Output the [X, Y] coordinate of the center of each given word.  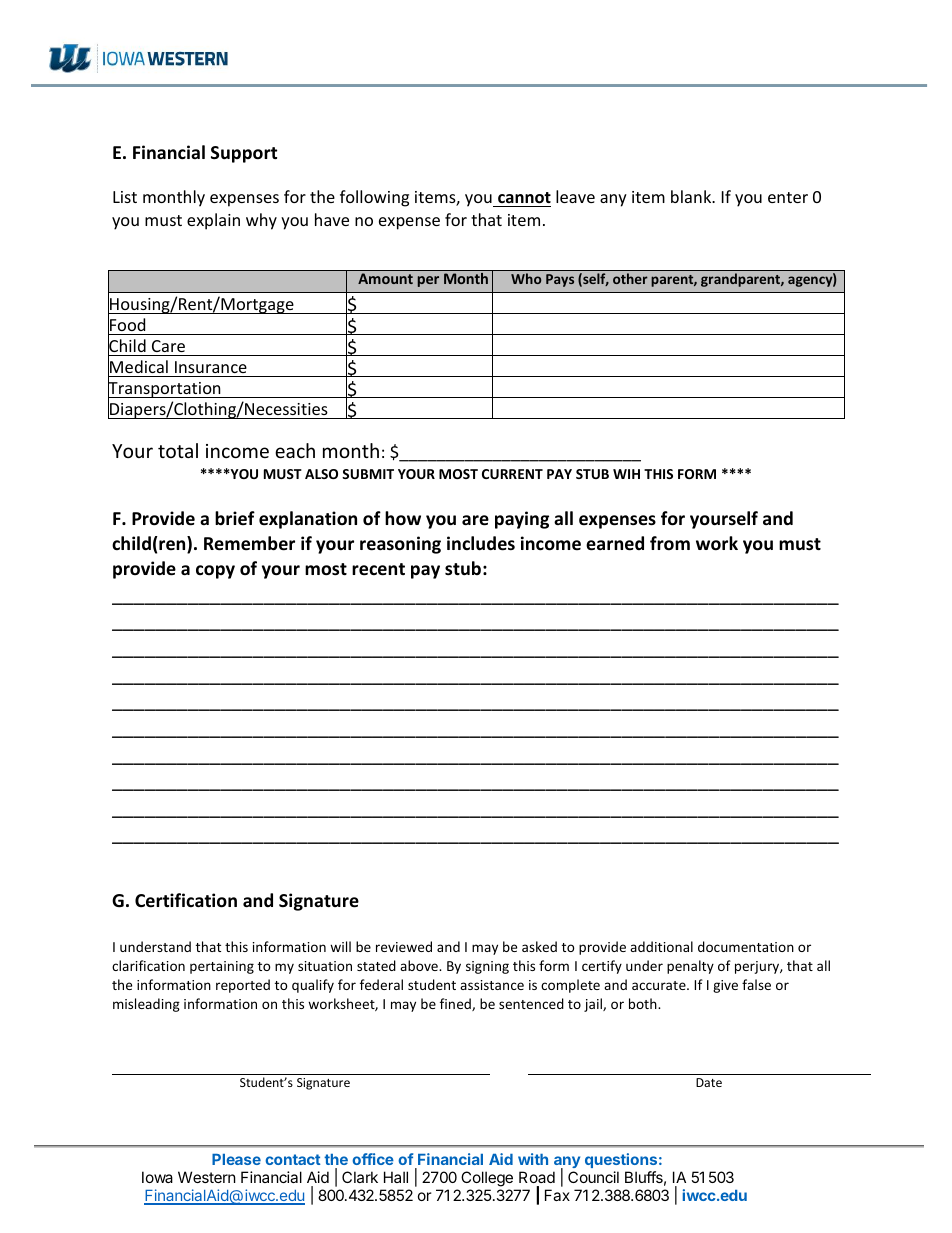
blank [692, 196]
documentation [746, 946]
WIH [626, 474]
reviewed [404, 946]
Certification [186, 900]
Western [207, 1177]
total [178, 450]
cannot [524, 198]
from [670, 543]
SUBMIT [368, 474]
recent [378, 569]
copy [215, 572]
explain [213, 221]
